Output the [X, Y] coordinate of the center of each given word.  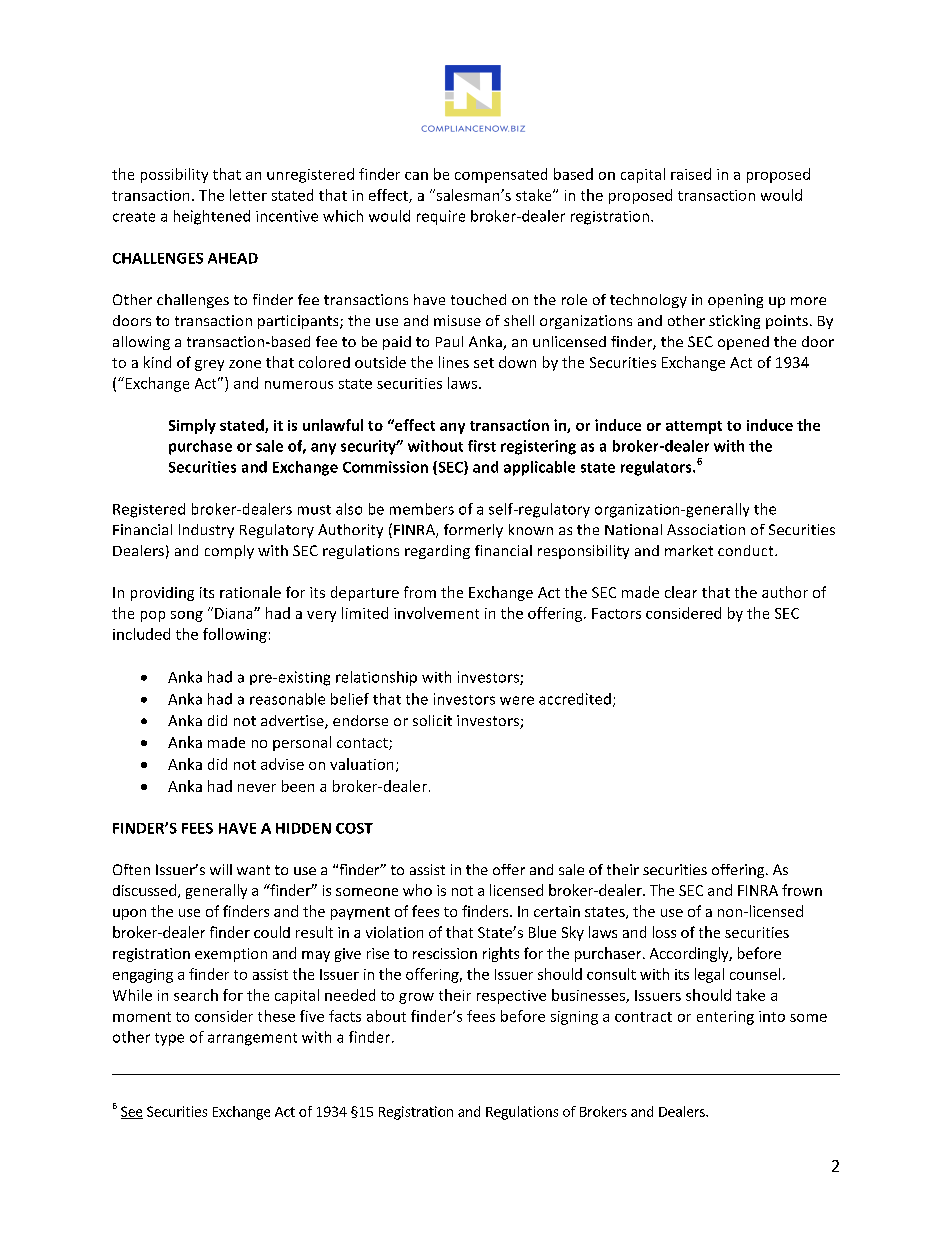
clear [681, 592]
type [169, 1039]
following [235, 635]
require [441, 217]
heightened [212, 217]
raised [691, 174]
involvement [436, 613]
